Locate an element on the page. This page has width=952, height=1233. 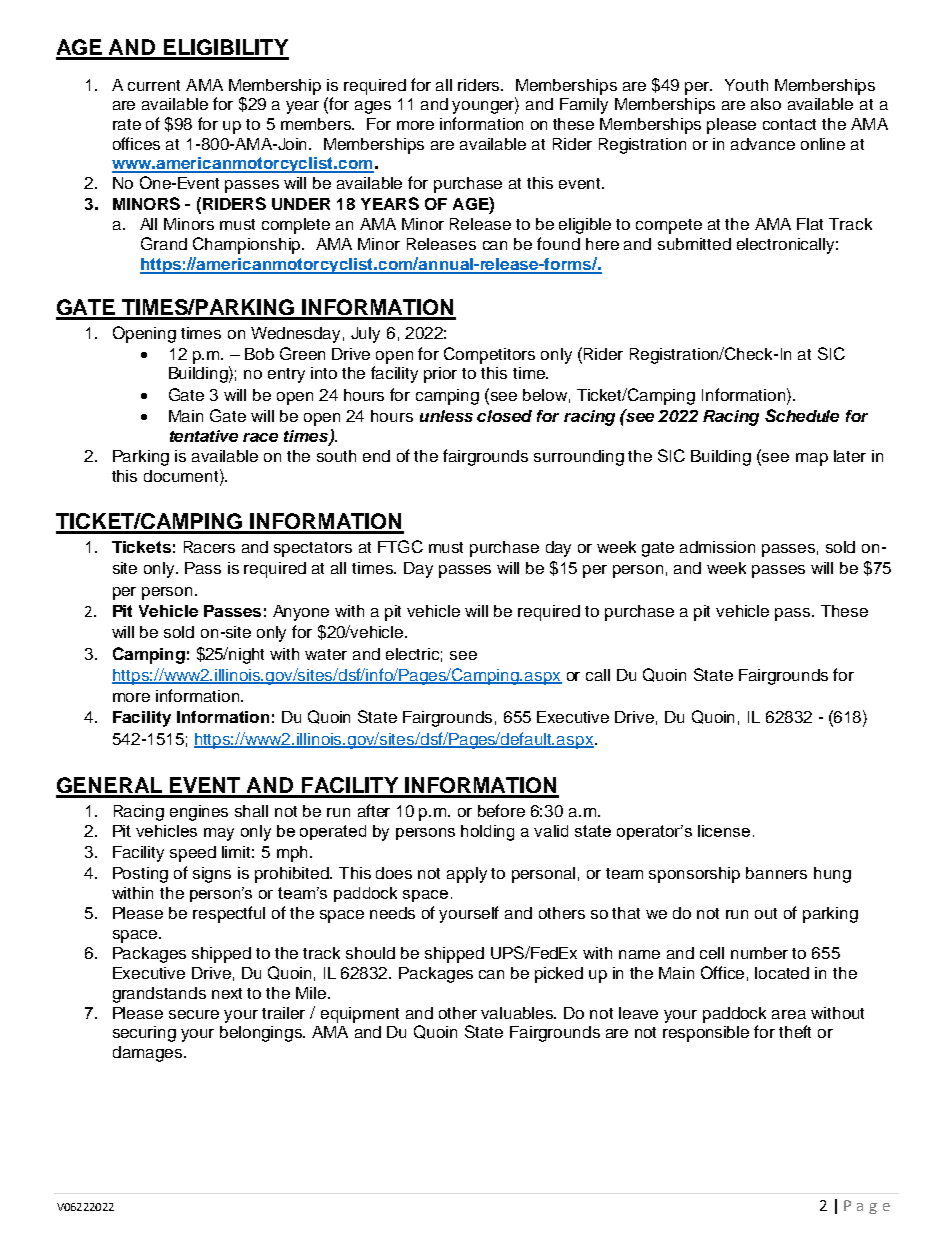
electric is located at coordinates (414, 655).
